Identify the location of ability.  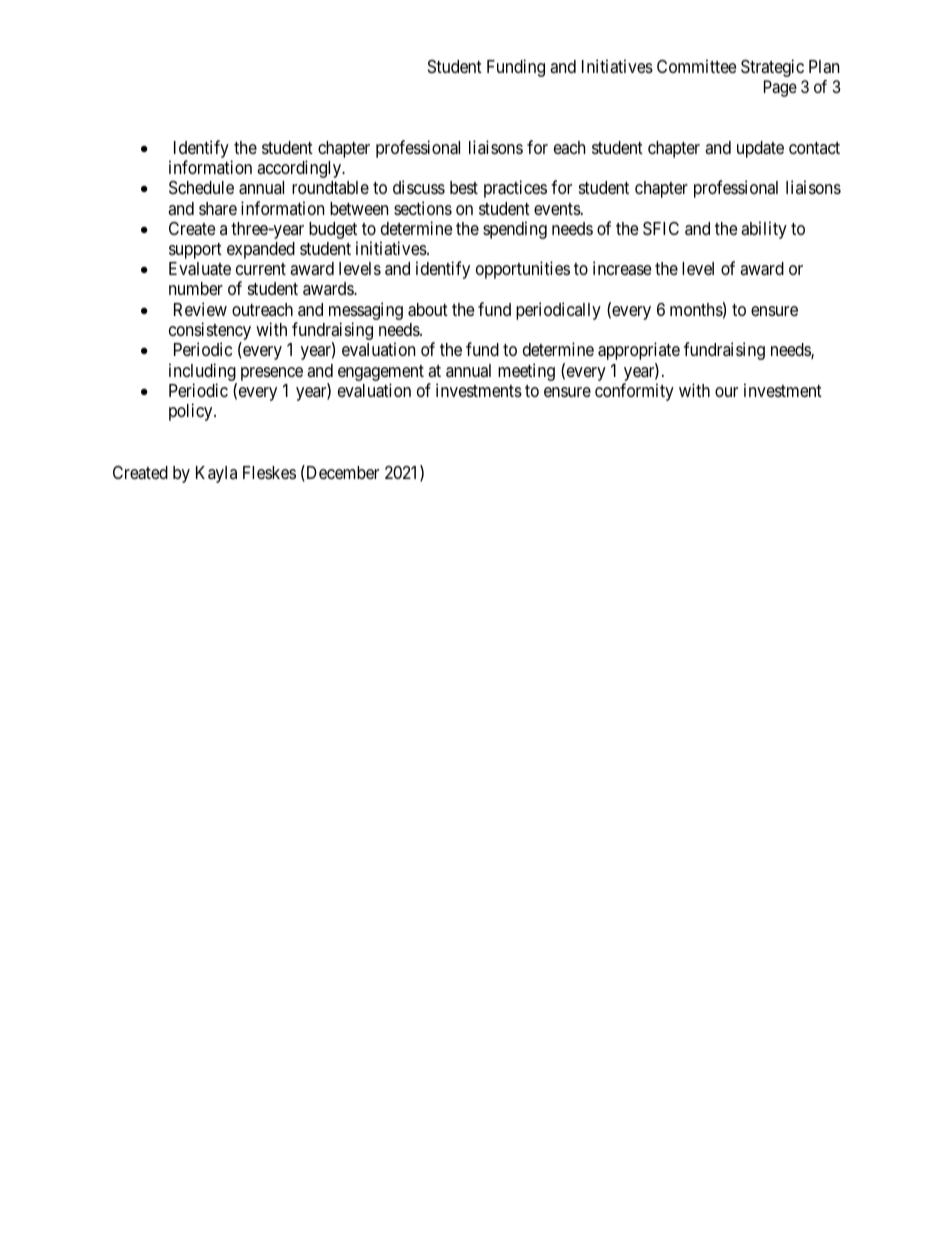
(764, 230).
